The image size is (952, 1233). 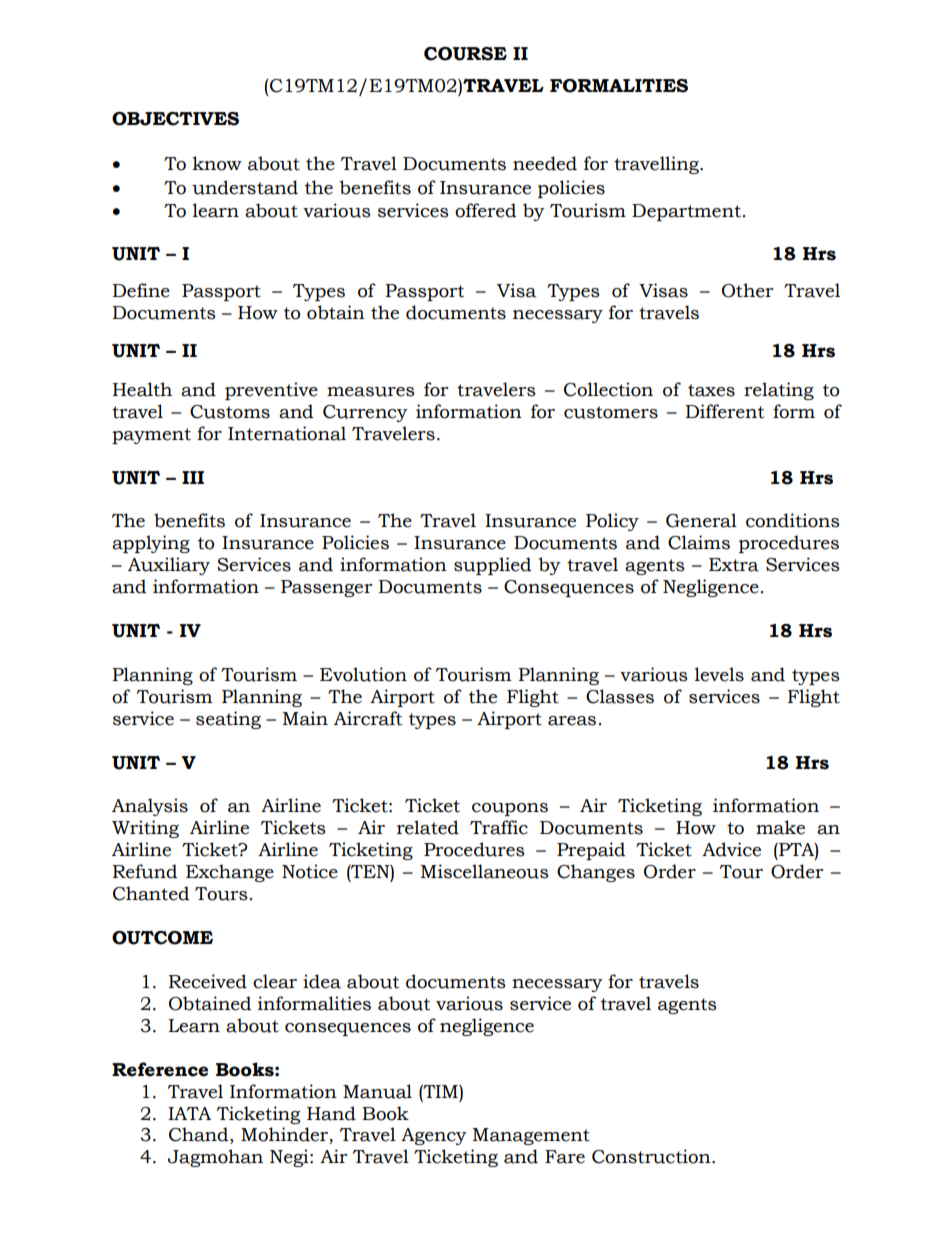 I want to click on IATA, so click(x=189, y=1113).
